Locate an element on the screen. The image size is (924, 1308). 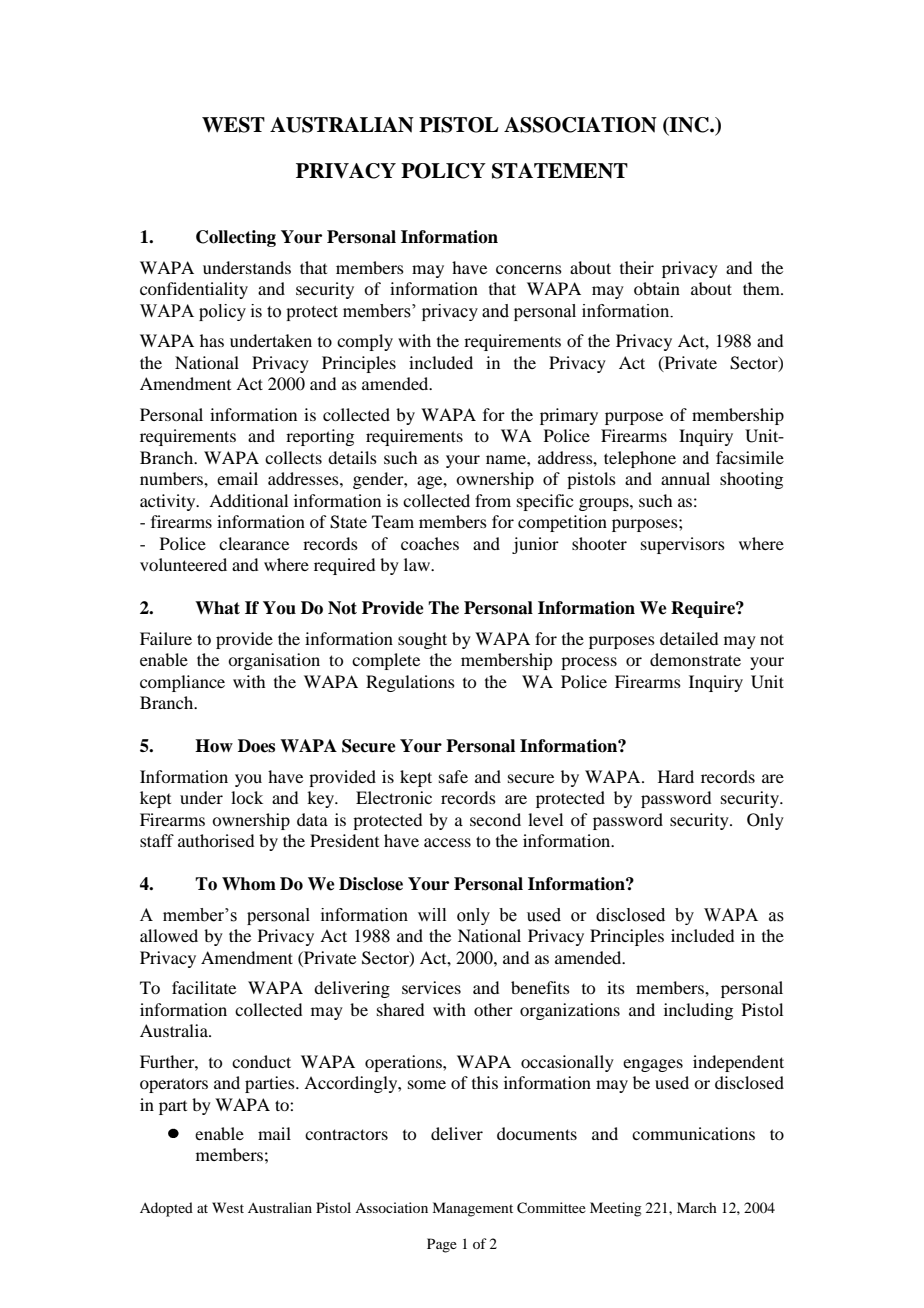
annual is located at coordinates (685, 478).
